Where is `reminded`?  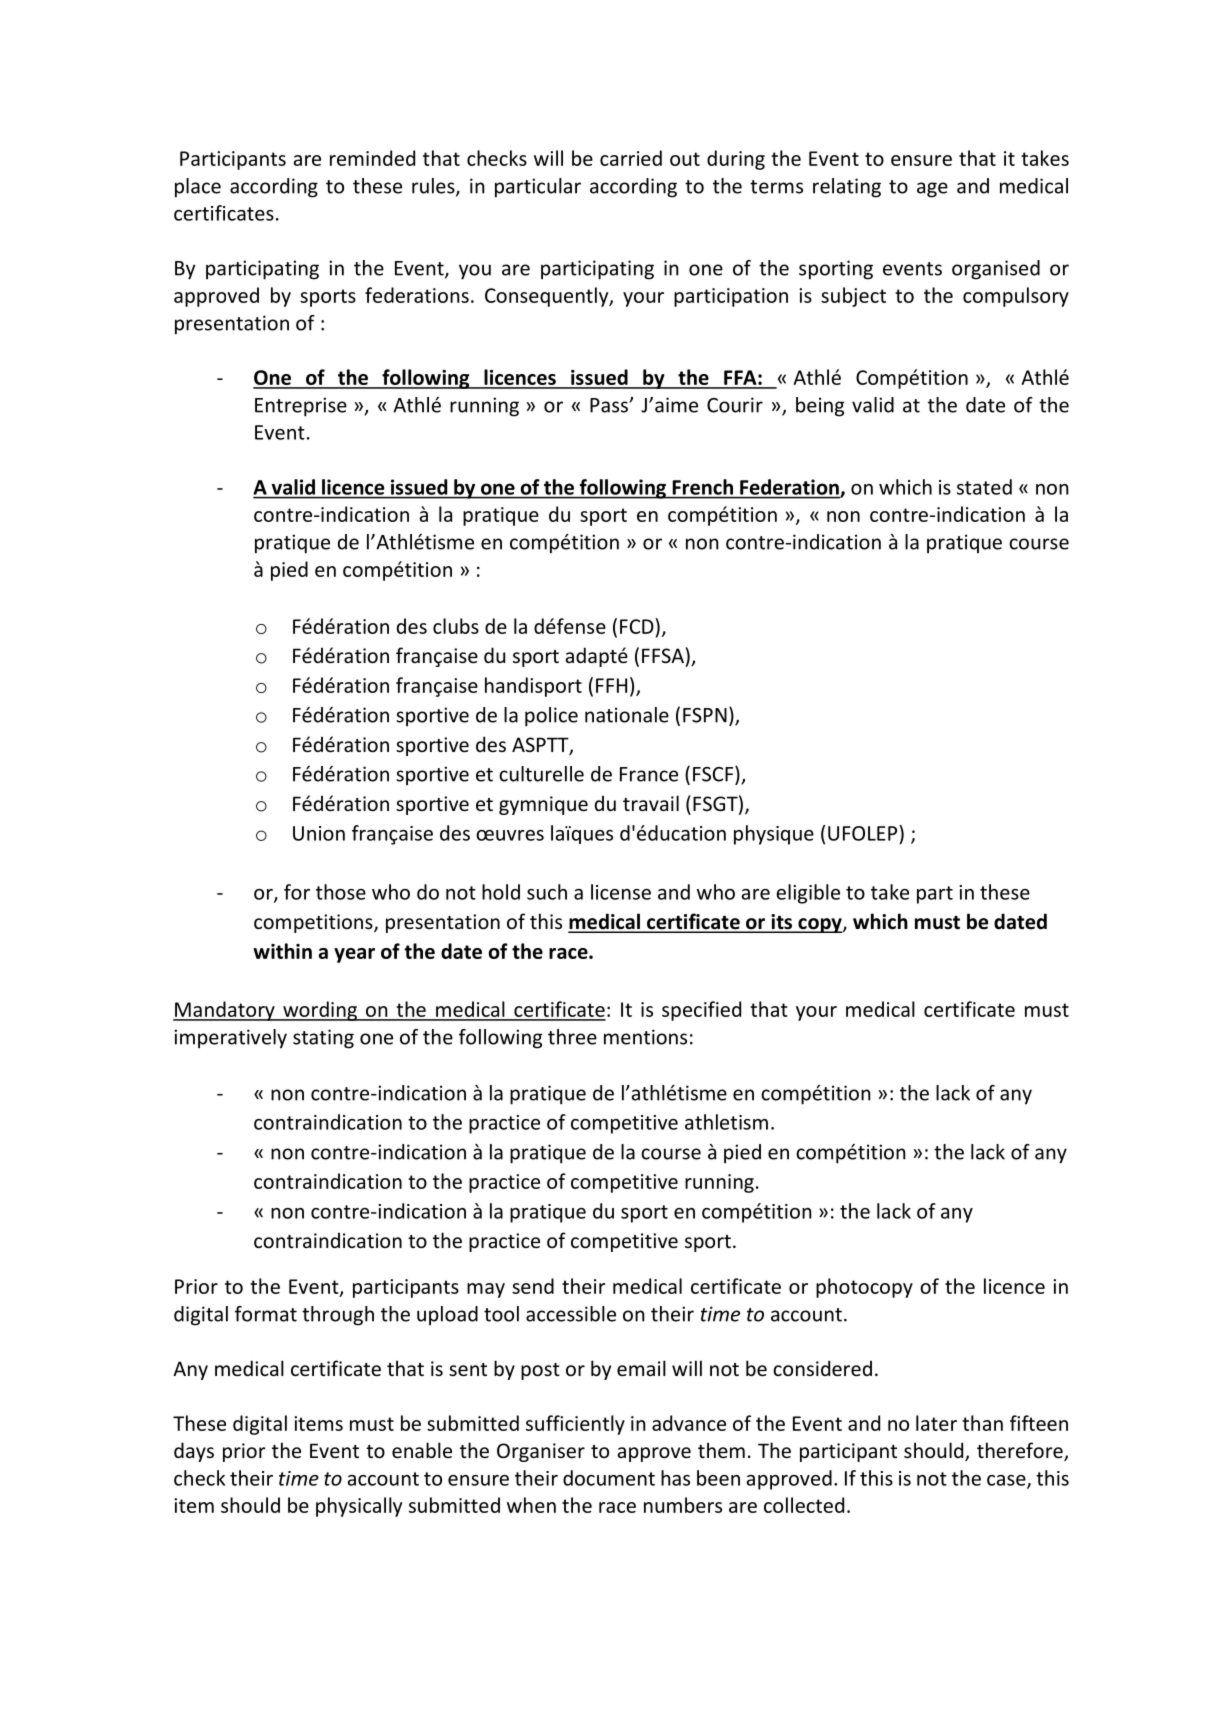 reminded is located at coordinates (372, 158).
